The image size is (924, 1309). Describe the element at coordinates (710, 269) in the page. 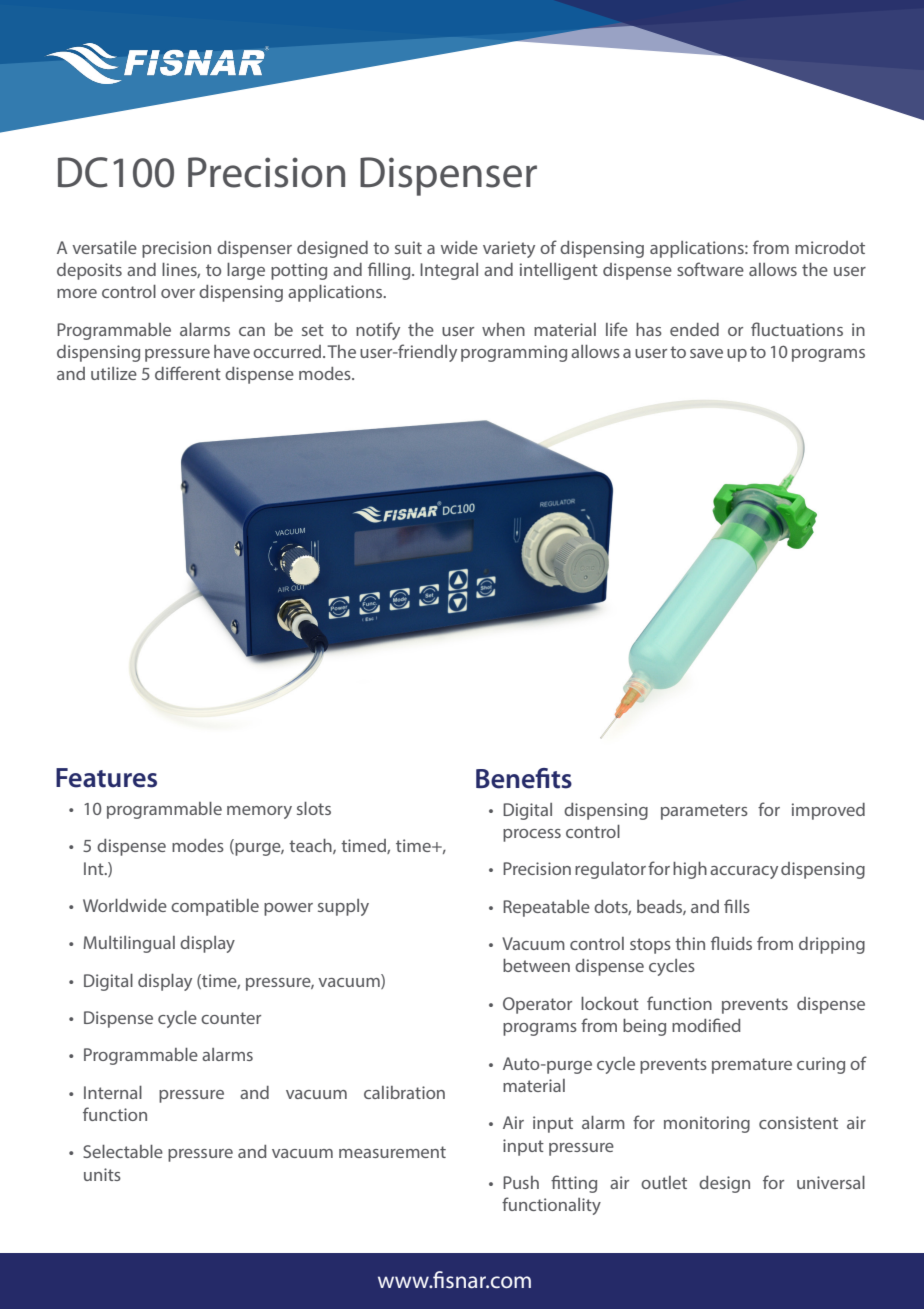

I see `software` at that location.
